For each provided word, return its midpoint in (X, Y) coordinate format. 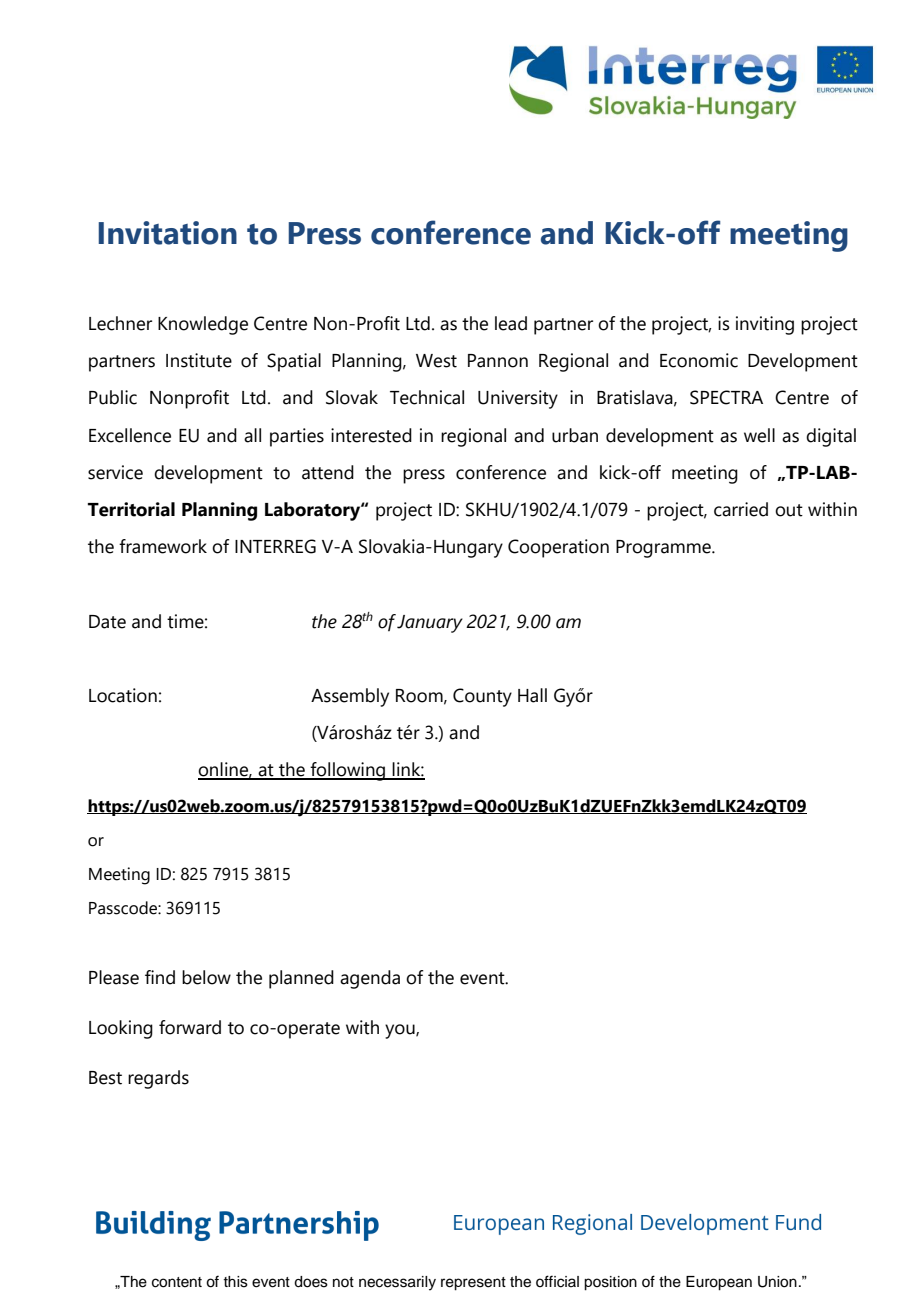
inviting (765, 325)
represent (473, 1284)
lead (511, 323)
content (177, 1282)
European (719, 1283)
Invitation (167, 233)
